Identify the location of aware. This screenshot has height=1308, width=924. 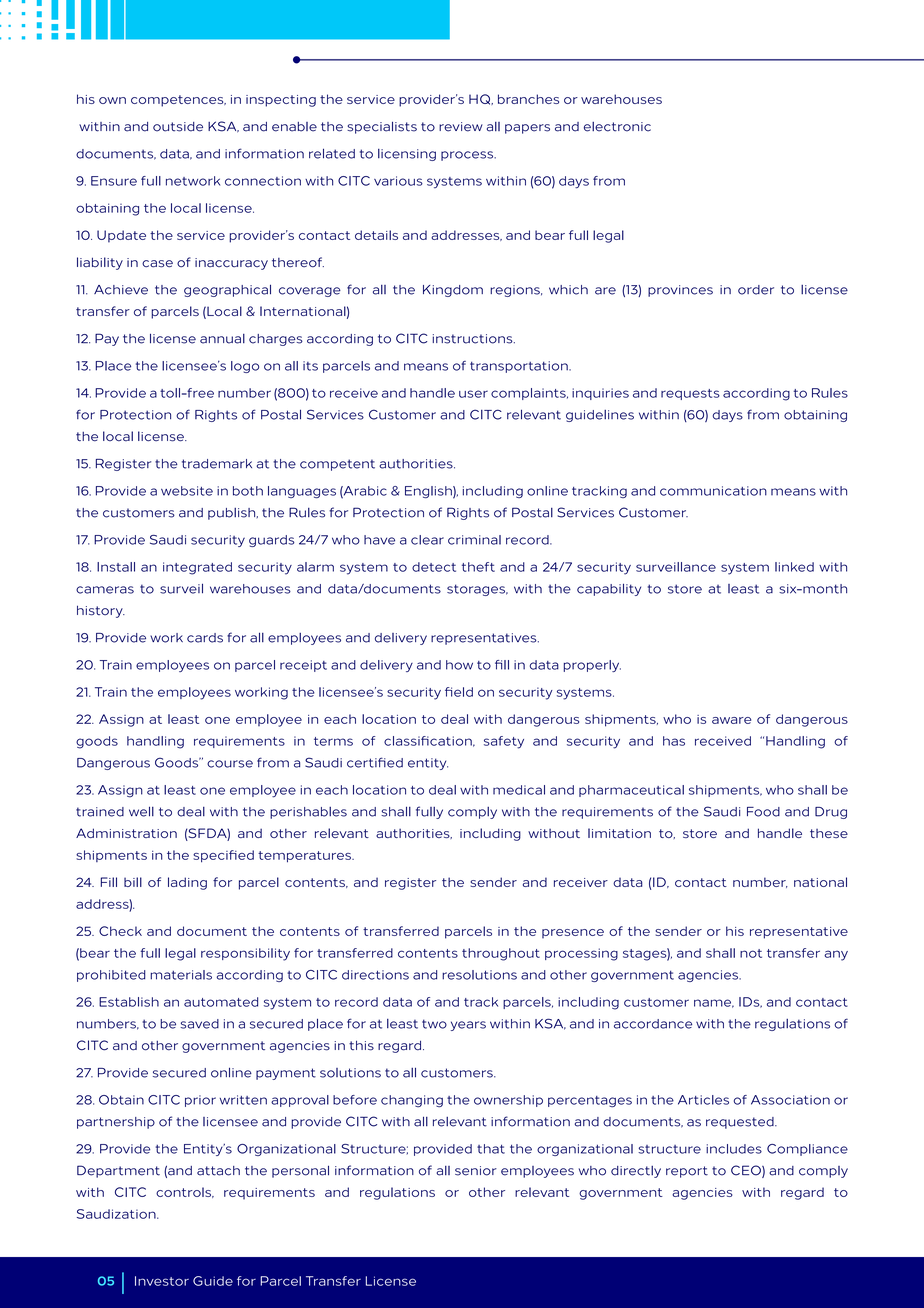
(731, 720).
